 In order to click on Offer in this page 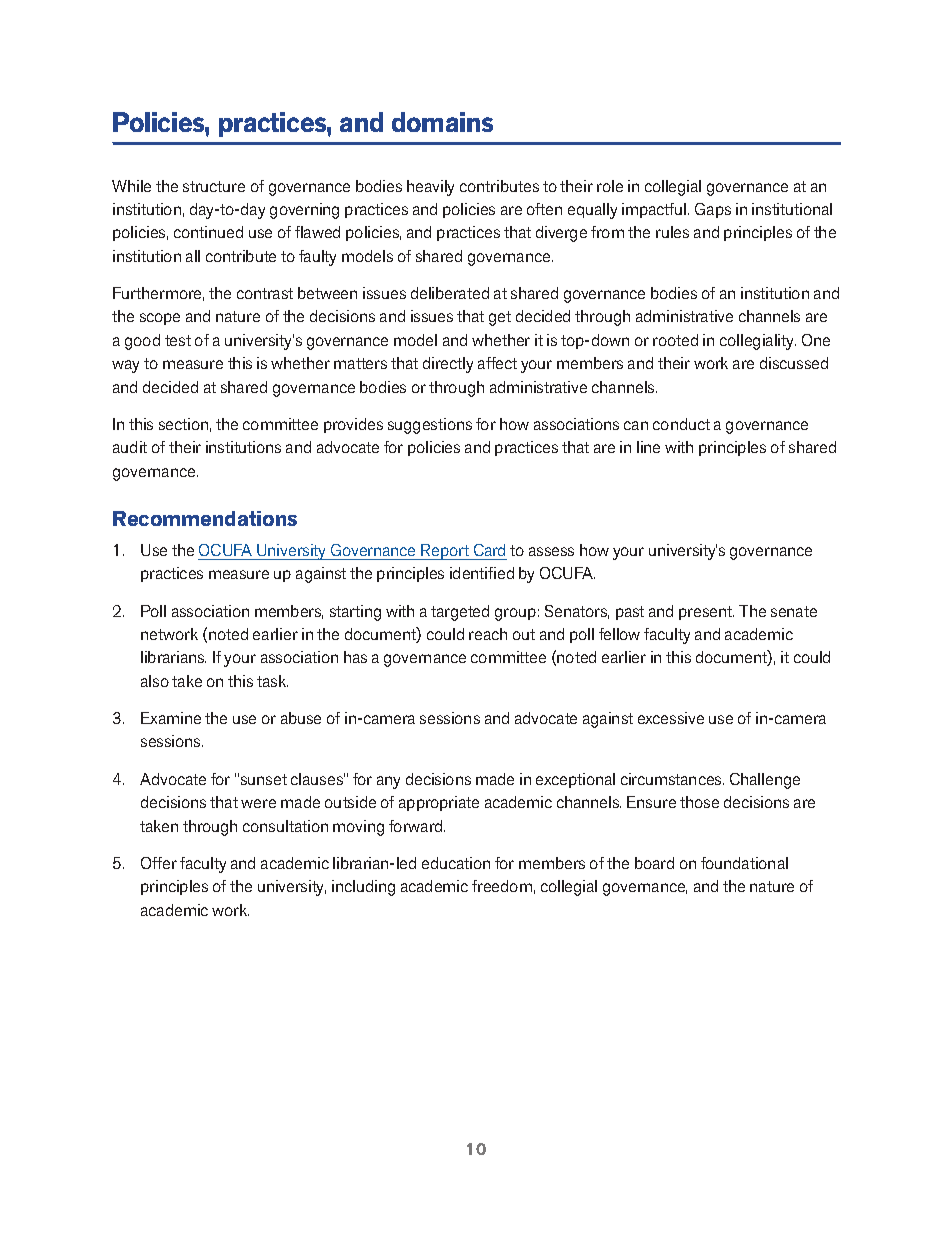, I will do `click(159, 863)`.
